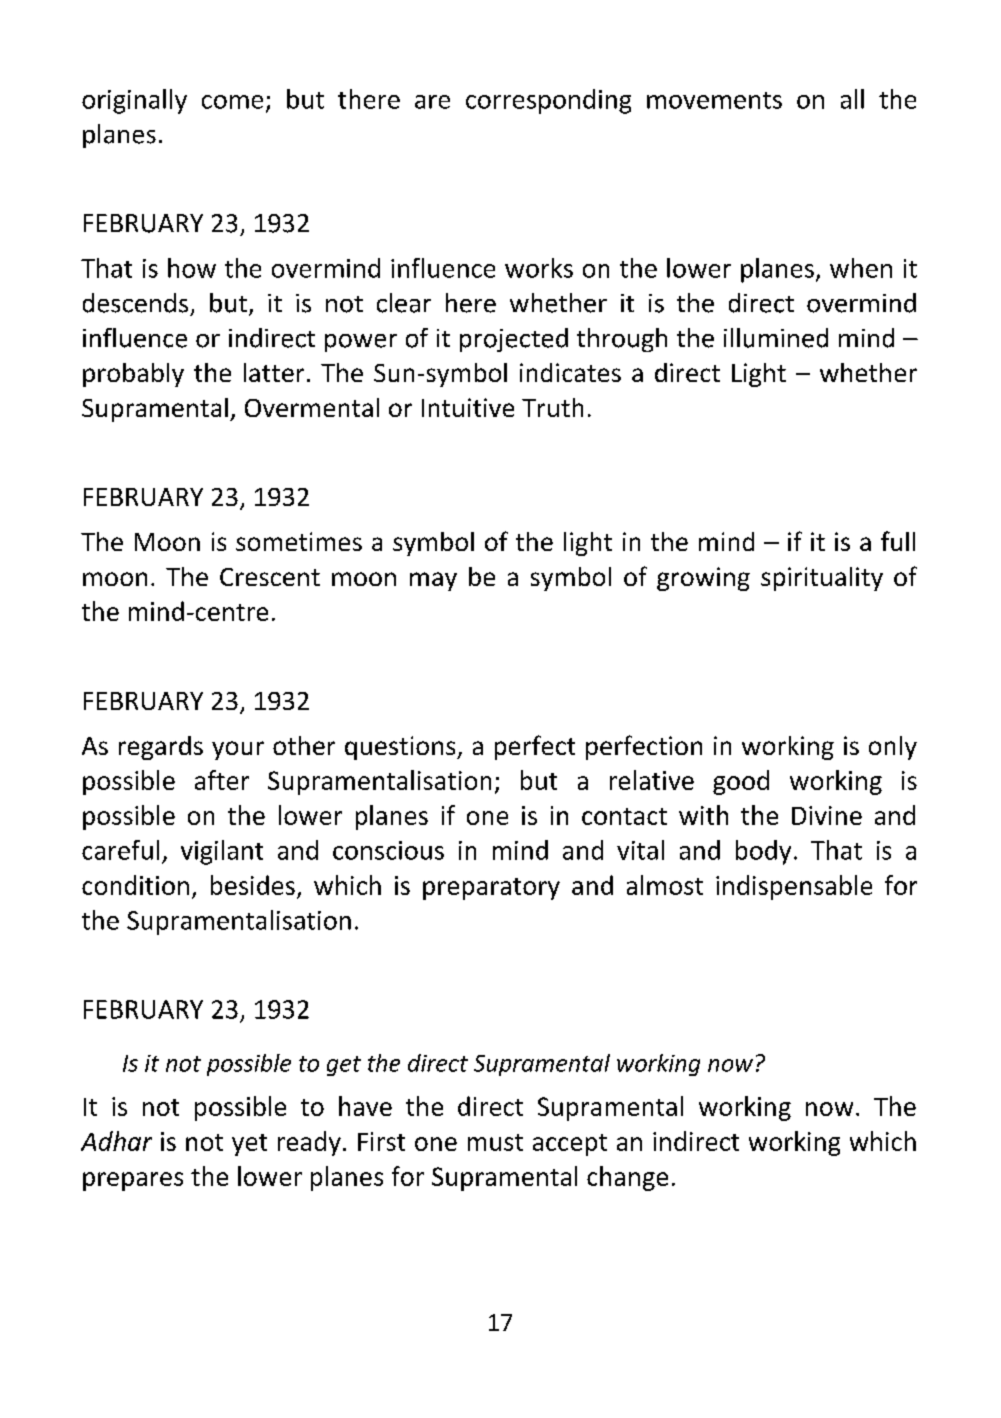  I want to click on Divine, so click(827, 815).
